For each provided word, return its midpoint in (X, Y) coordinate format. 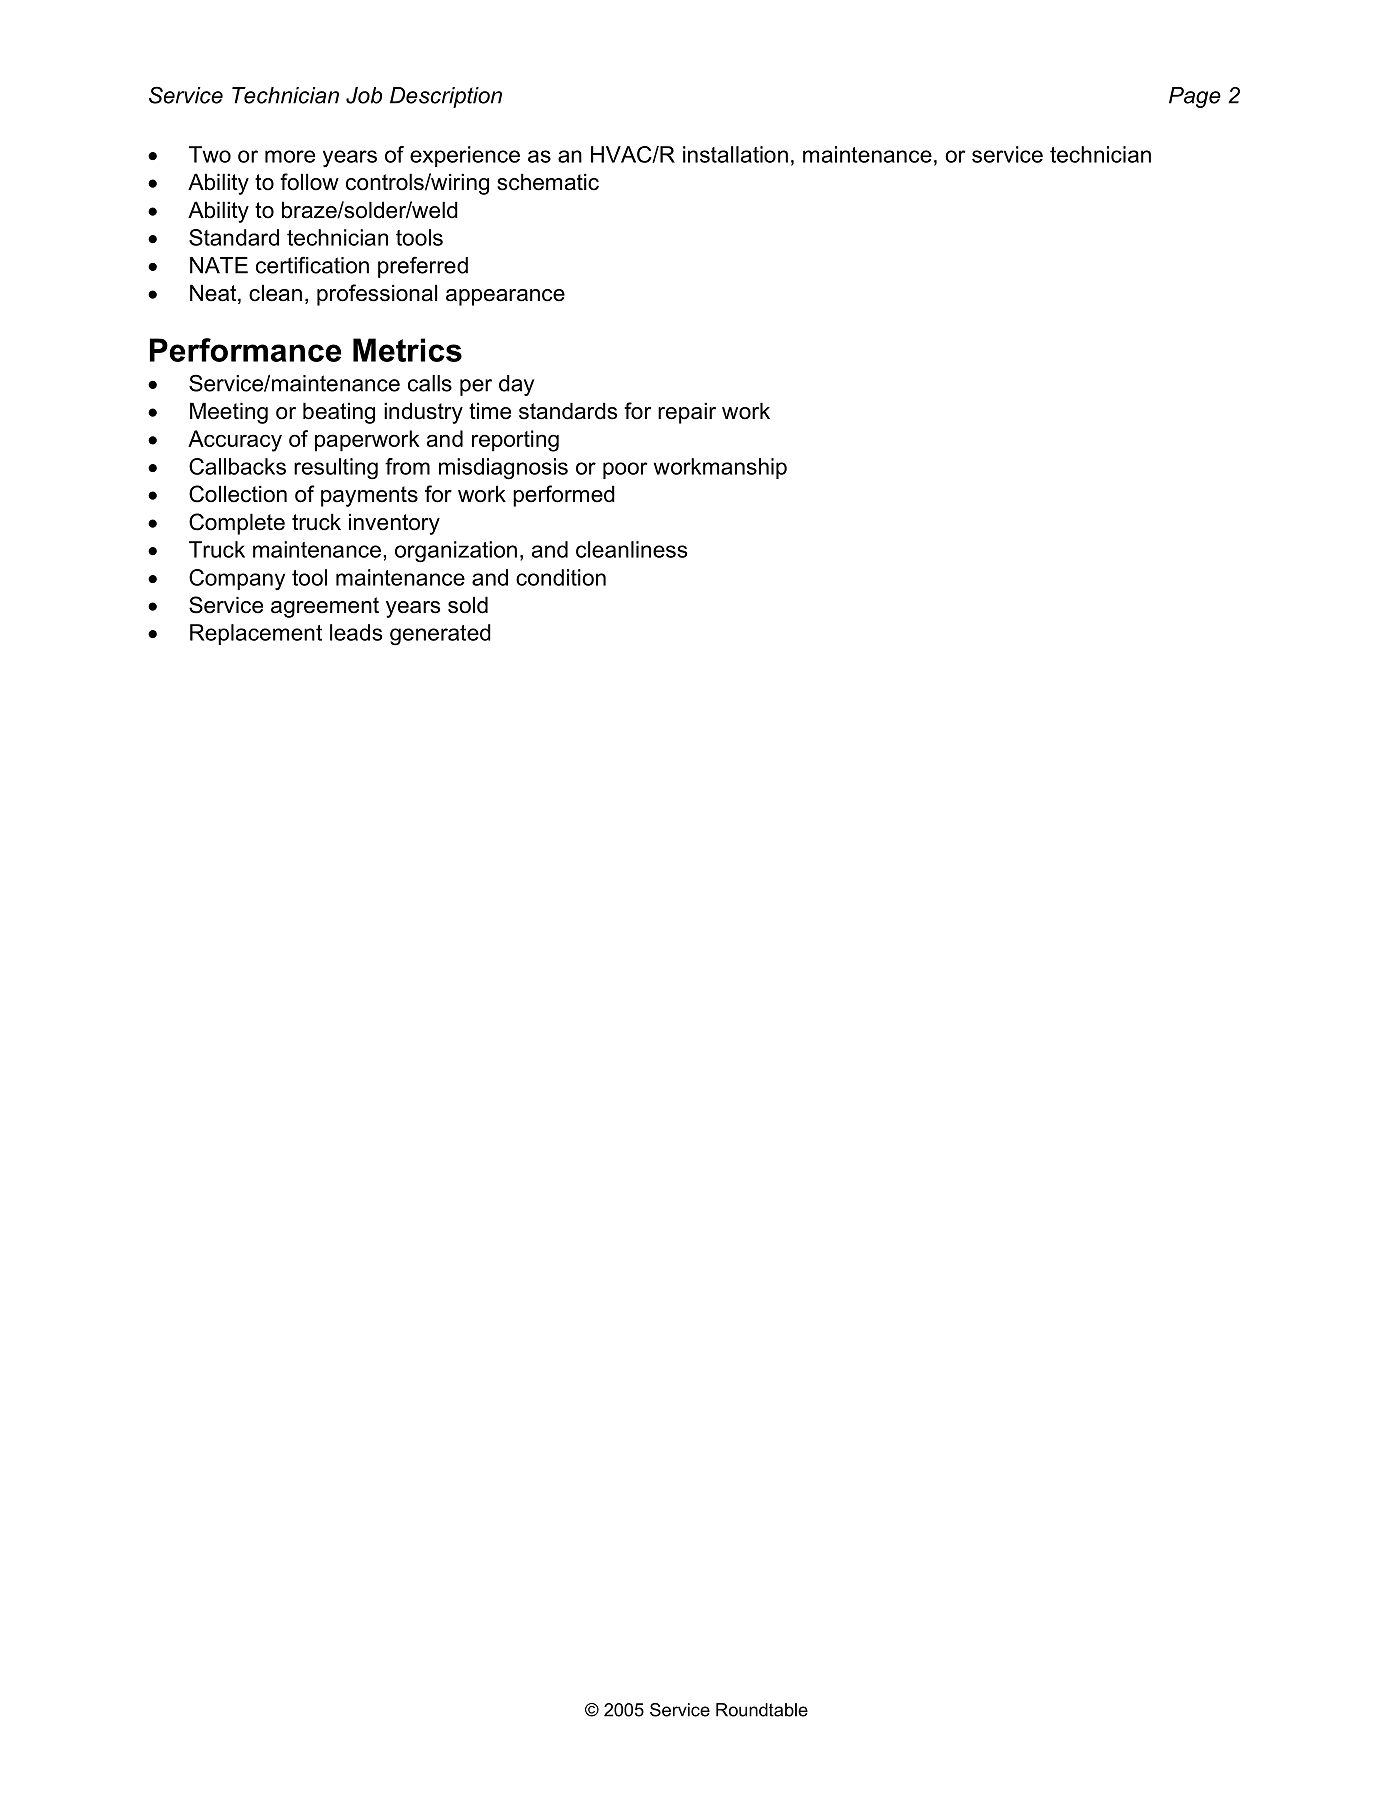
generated (440, 635)
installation (735, 154)
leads (356, 632)
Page (1195, 97)
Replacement (256, 634)
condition (561, 577)
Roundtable (762, 1710)
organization (456, 552)
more (290, 156)
